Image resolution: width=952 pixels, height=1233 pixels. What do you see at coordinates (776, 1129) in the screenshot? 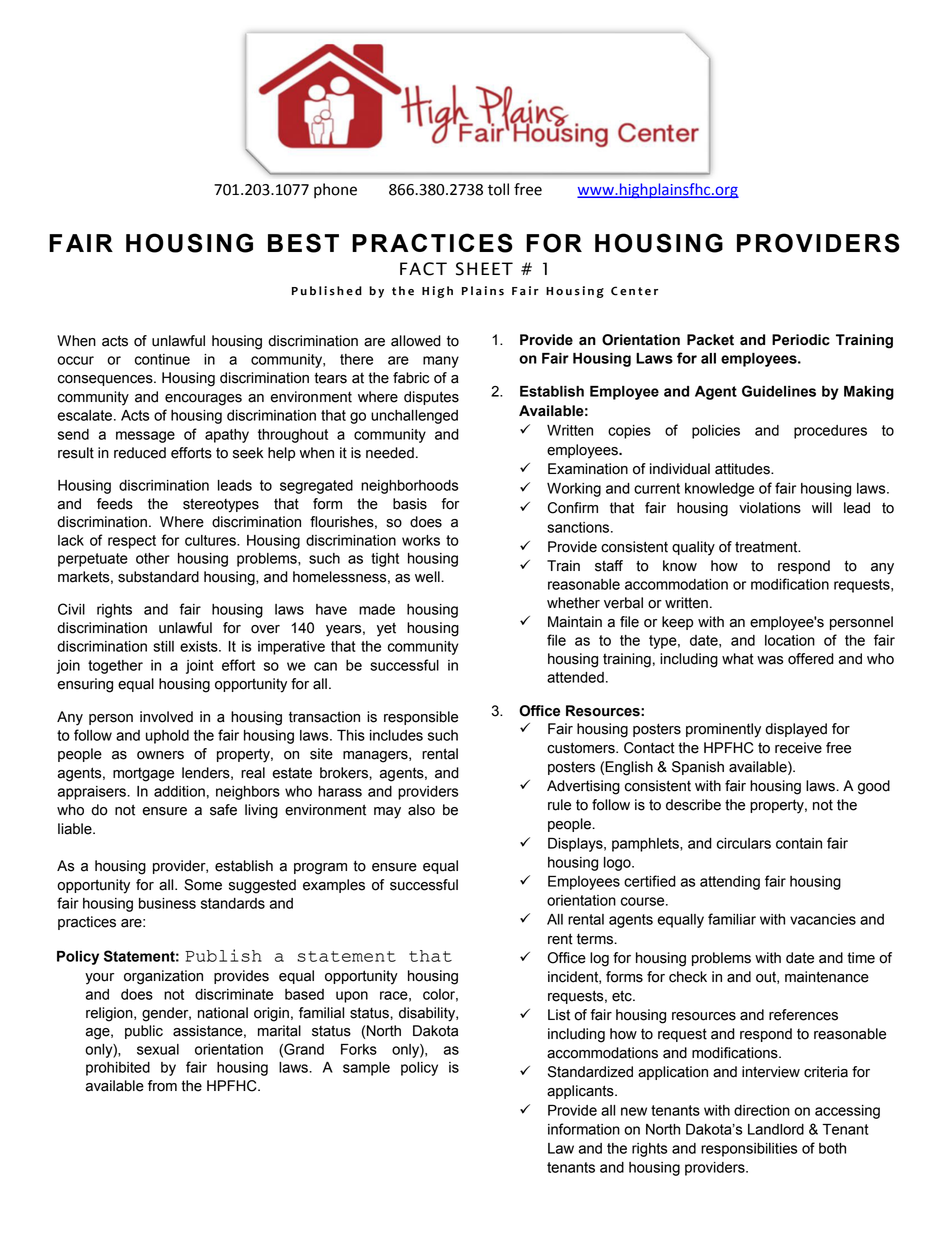
I see `Landlord` at bounding box center [776, 1129].
